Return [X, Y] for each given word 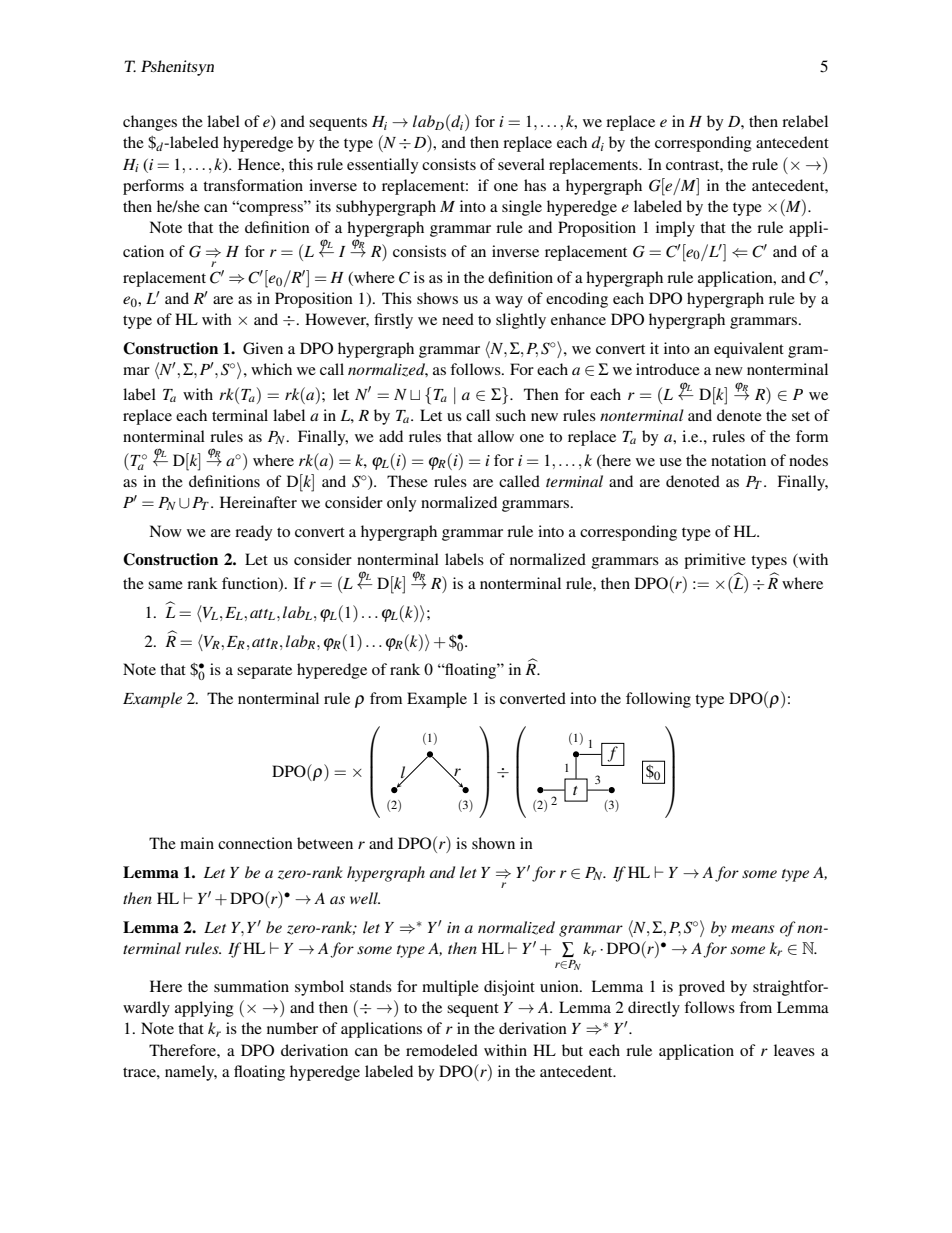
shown [493, 843]
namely [191, 1073]
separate [264, 672]
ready [253, 533]
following [658, 700]
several [521, 164]
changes [150, 123]
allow [496, 436]
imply [675, 229]
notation [738, 460]
